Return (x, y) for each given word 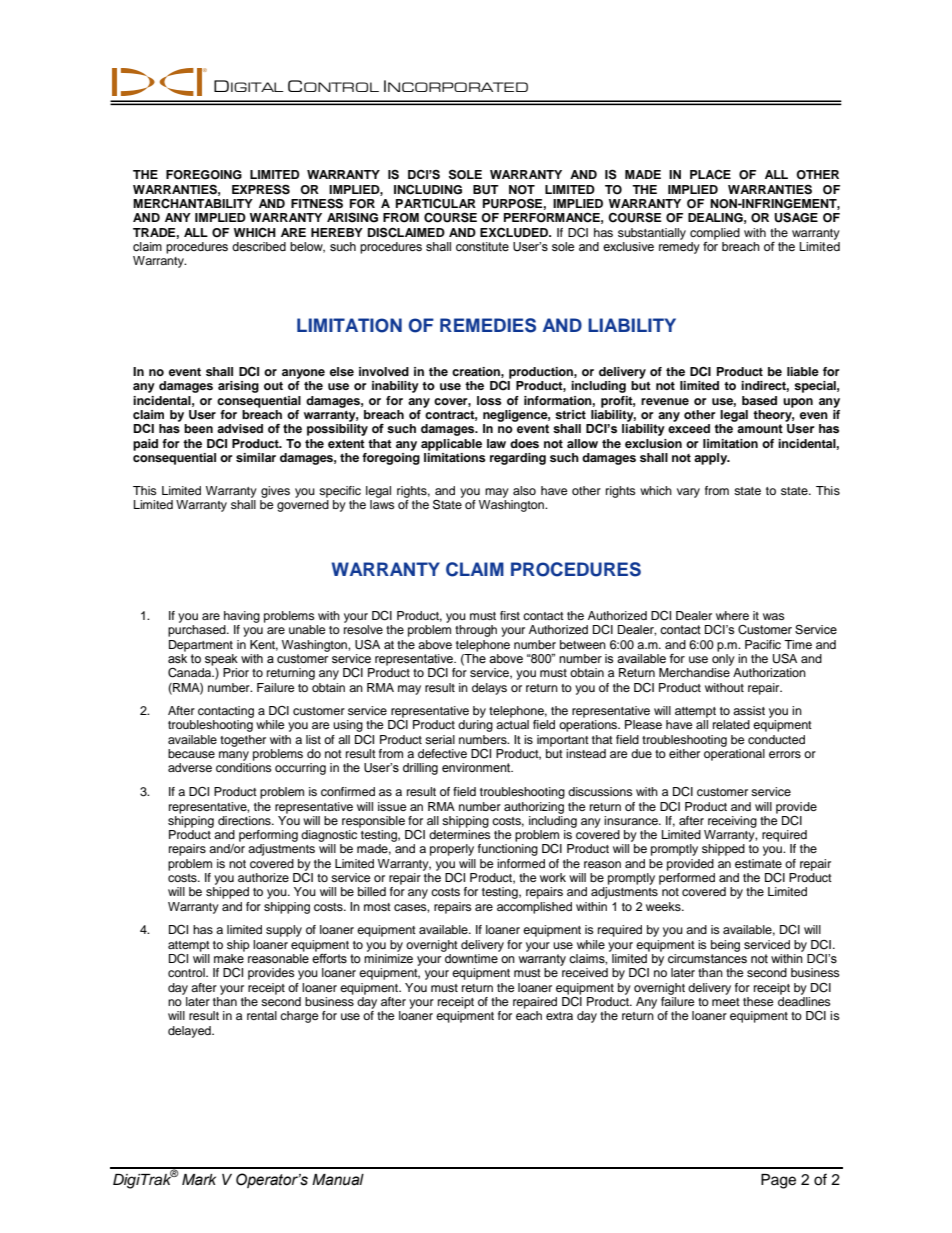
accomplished (534, 908)
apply (712, 459)
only (723, 658)
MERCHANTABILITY (193, 203)
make (229, 957)
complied (715, 234)
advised (240, 429)
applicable (451, 445)
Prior (236, 672)
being (725, 946)
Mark (199, 1180)
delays (489, 689)
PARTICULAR (436, 204)
